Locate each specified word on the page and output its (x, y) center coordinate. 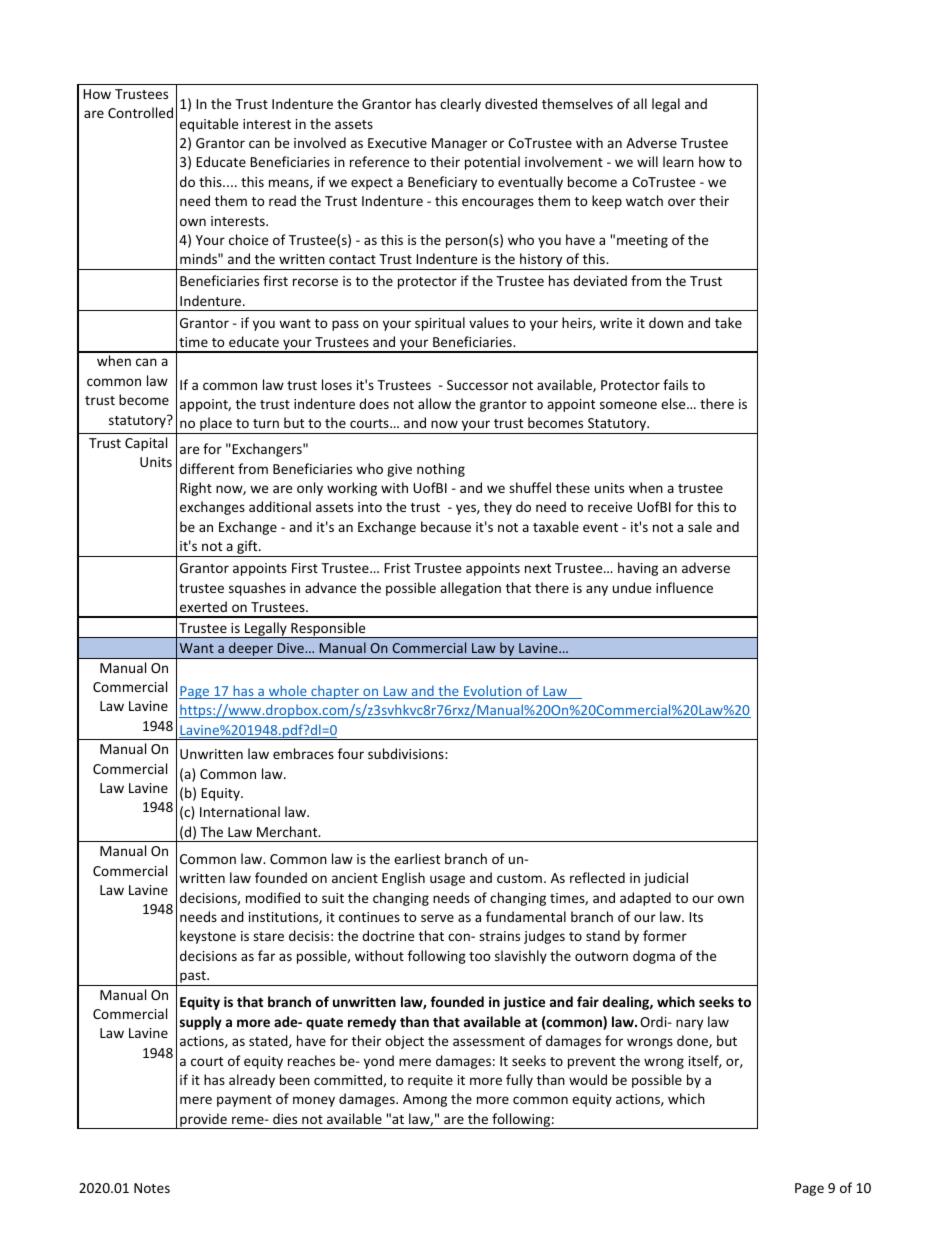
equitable (209, 125)
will (647, 161)
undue (632, 587)
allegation (470, 589)
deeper (251, 650)
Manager (459, 144)
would (588, 1079)
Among (425, 1100)
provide (203, 1121)
